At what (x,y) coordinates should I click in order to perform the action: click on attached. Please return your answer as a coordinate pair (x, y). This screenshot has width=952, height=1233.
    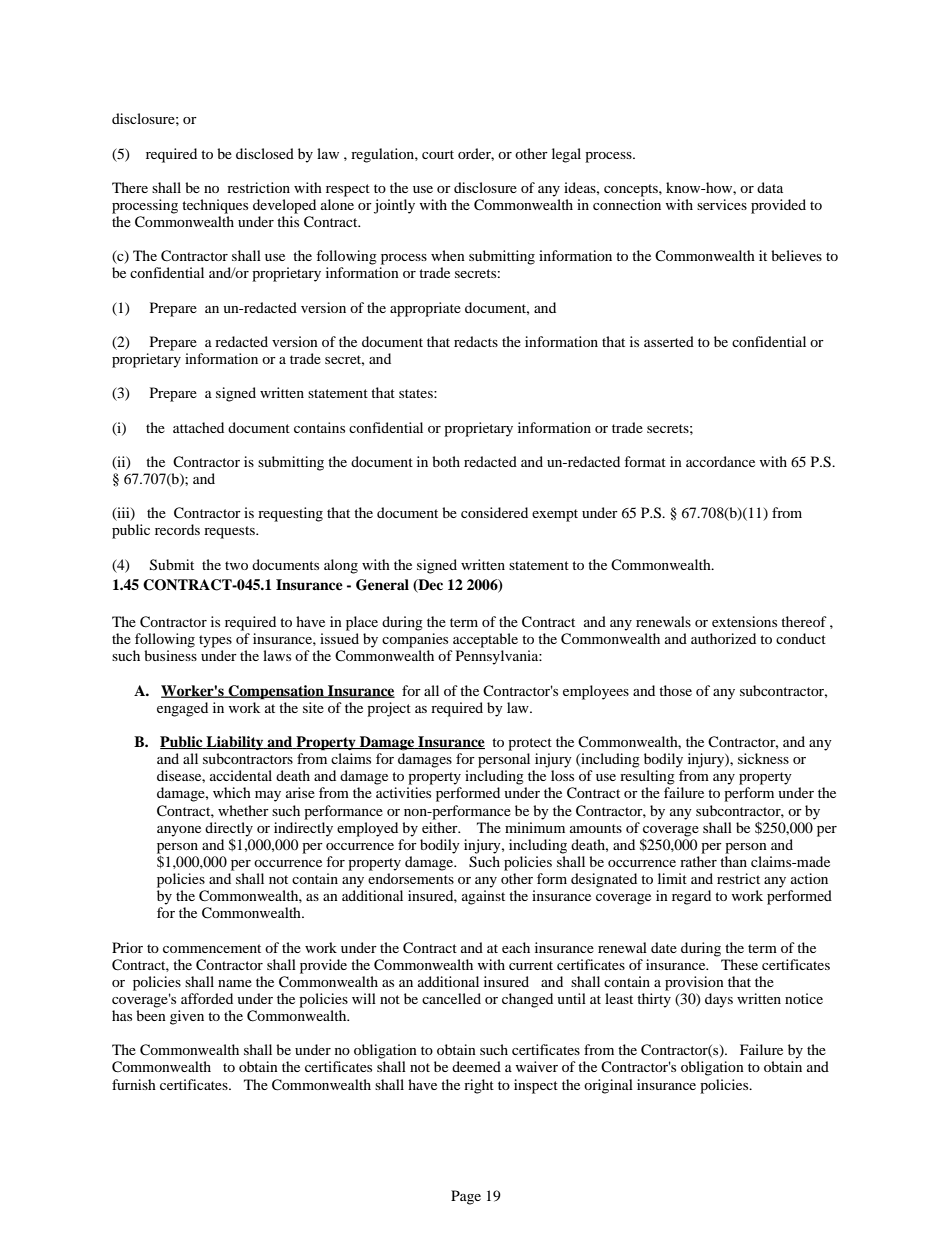
    Looking at the image, I should click on (198, 427).
